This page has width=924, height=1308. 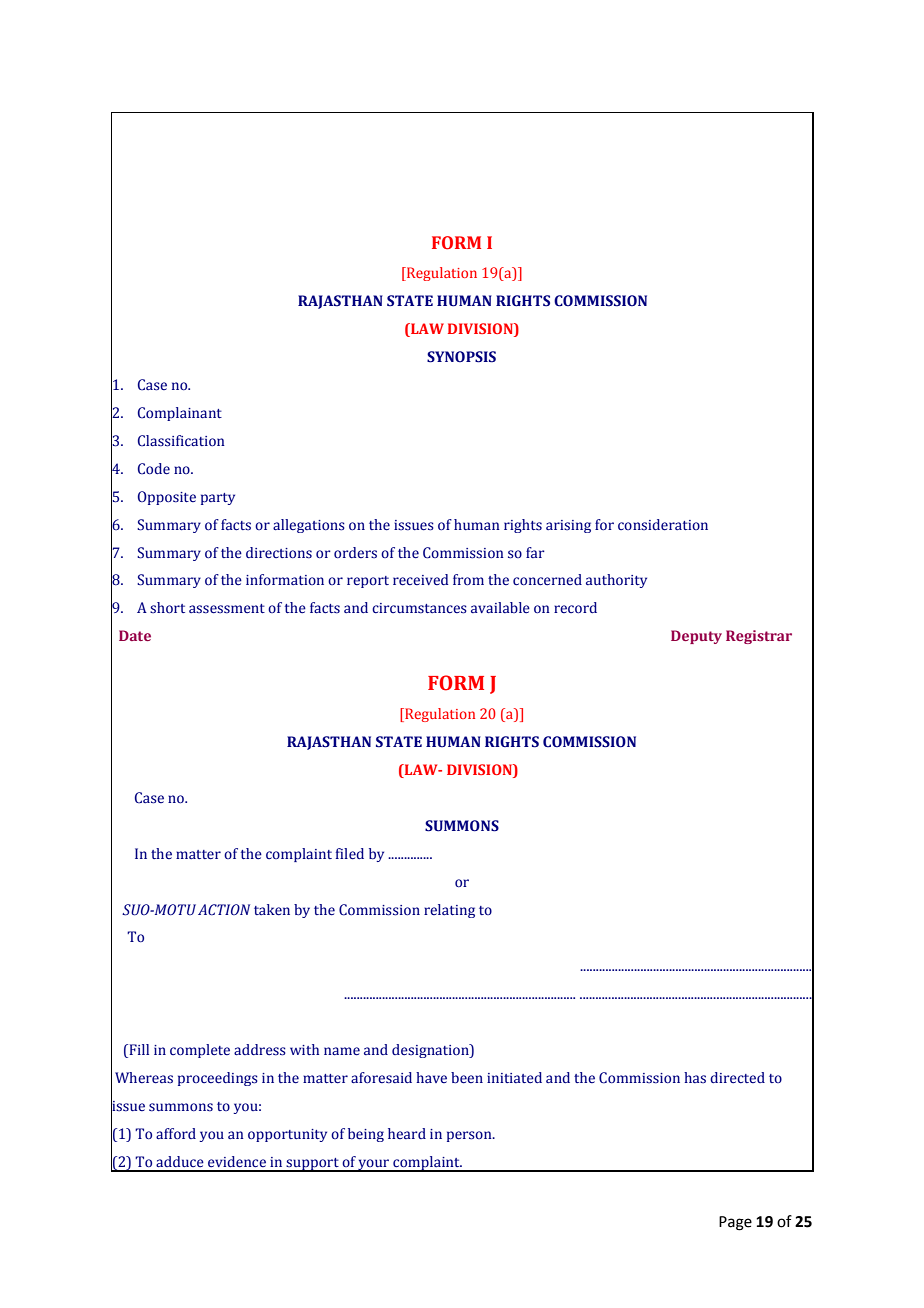 What do you see at coordinates (468, 579) in the page?
I see `from` at bounding box center [468, 579].
